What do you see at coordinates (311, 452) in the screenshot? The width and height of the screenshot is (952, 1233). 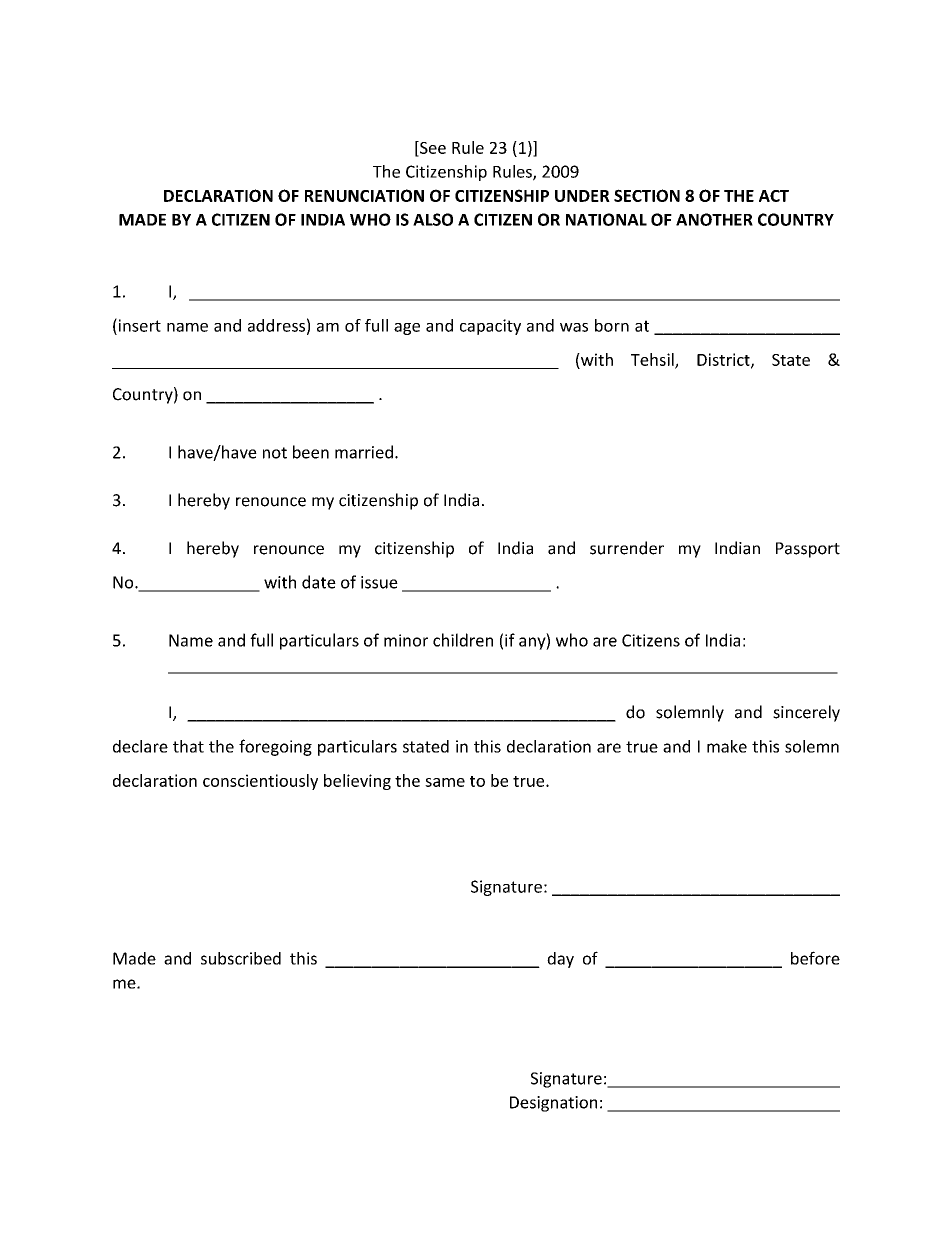 I see `been` at bounding box center [311, 452].
